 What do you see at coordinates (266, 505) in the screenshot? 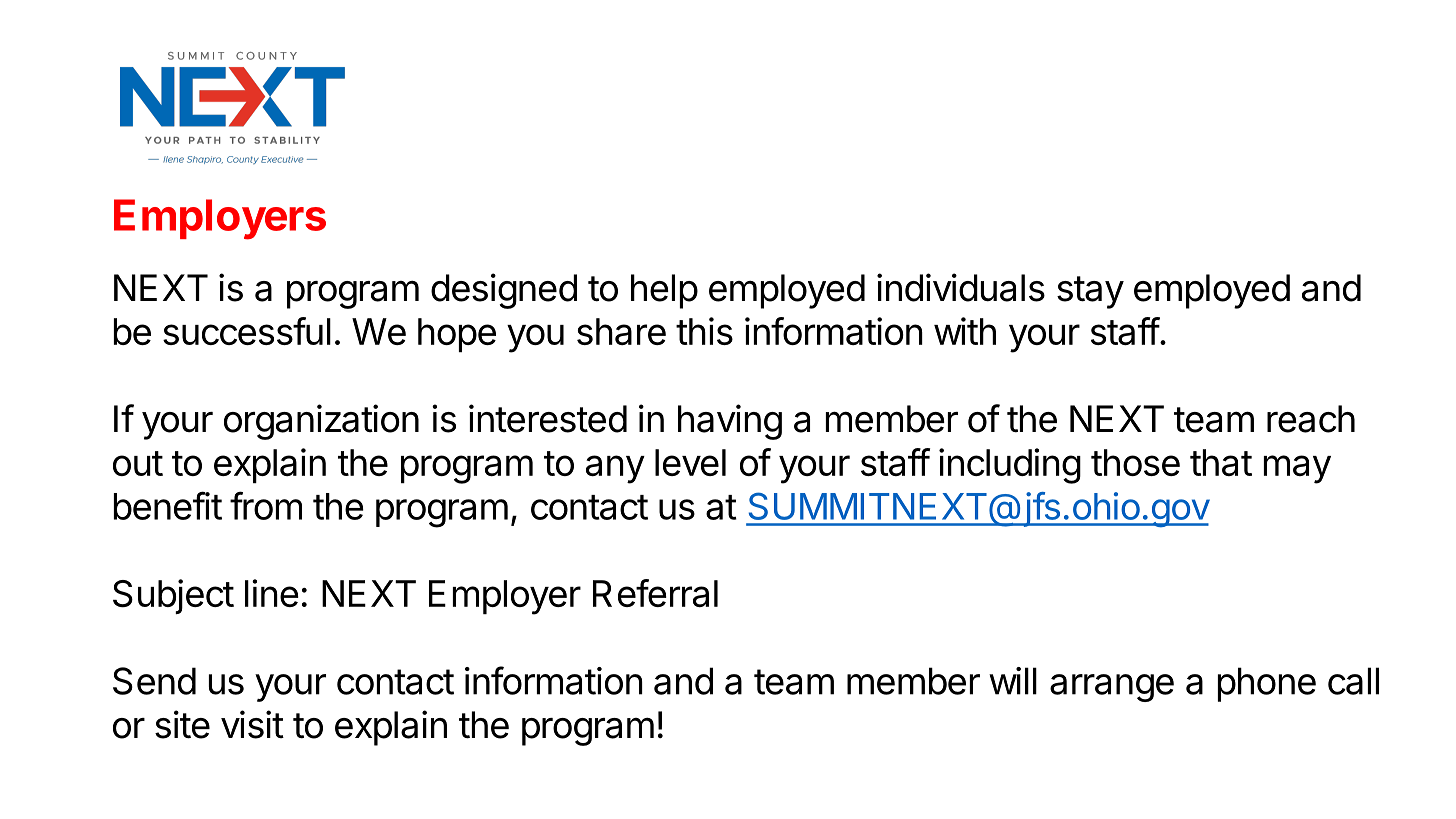
I see `from` at bounding box center [266, 505].
